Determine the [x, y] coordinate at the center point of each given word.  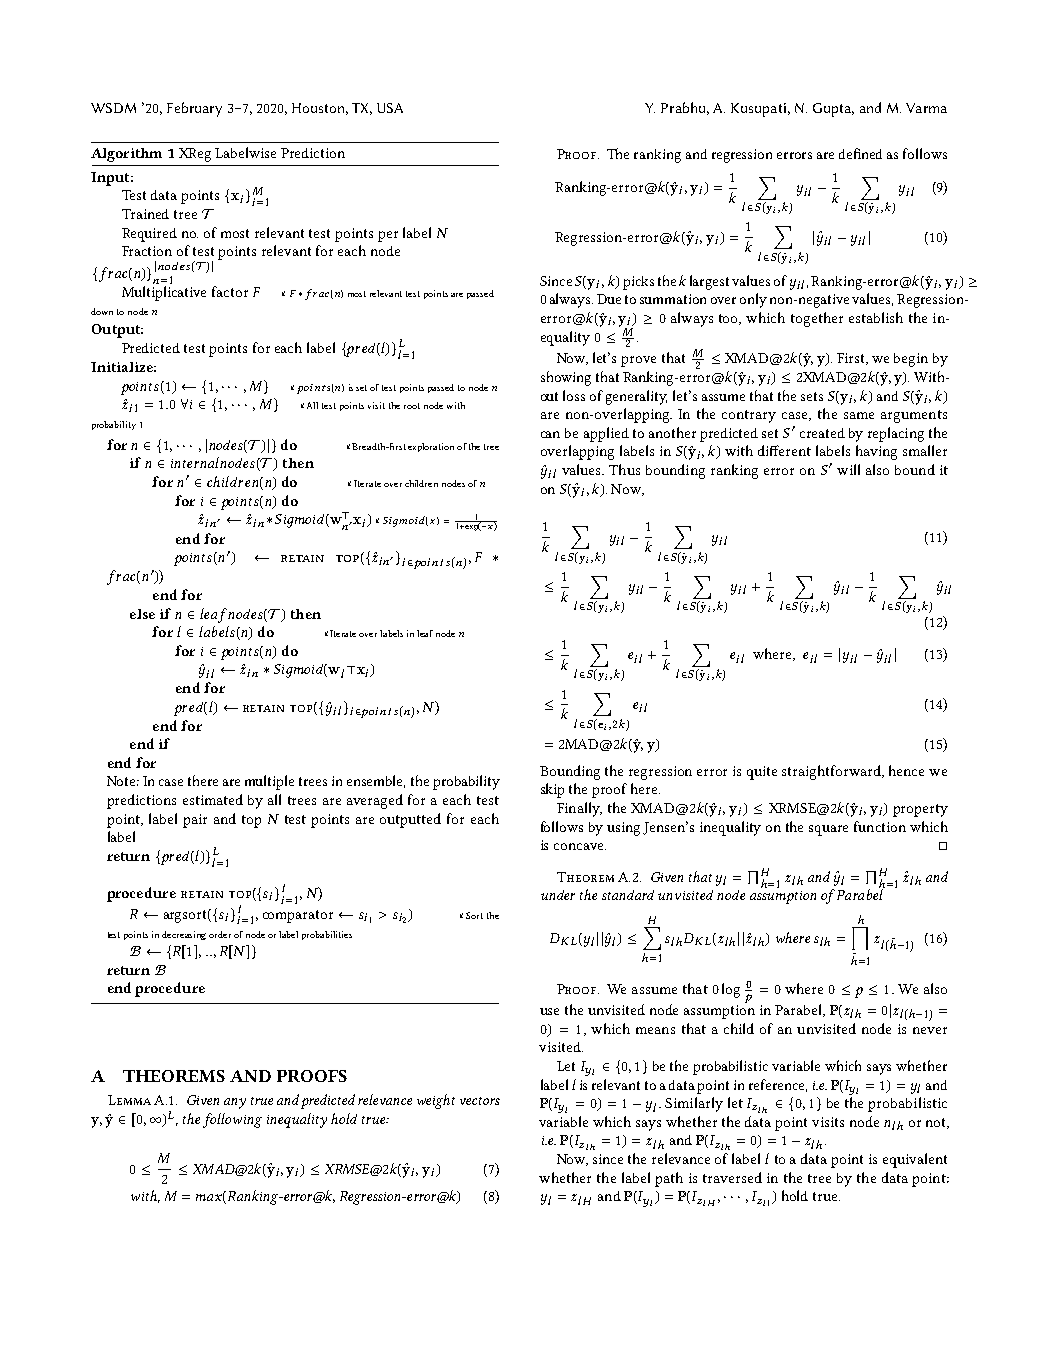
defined [860, 153]
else [142, 614]
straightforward [833, 772]
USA [390, 108]
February [194, 109]
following [232, 1120]
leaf [425, 633]
